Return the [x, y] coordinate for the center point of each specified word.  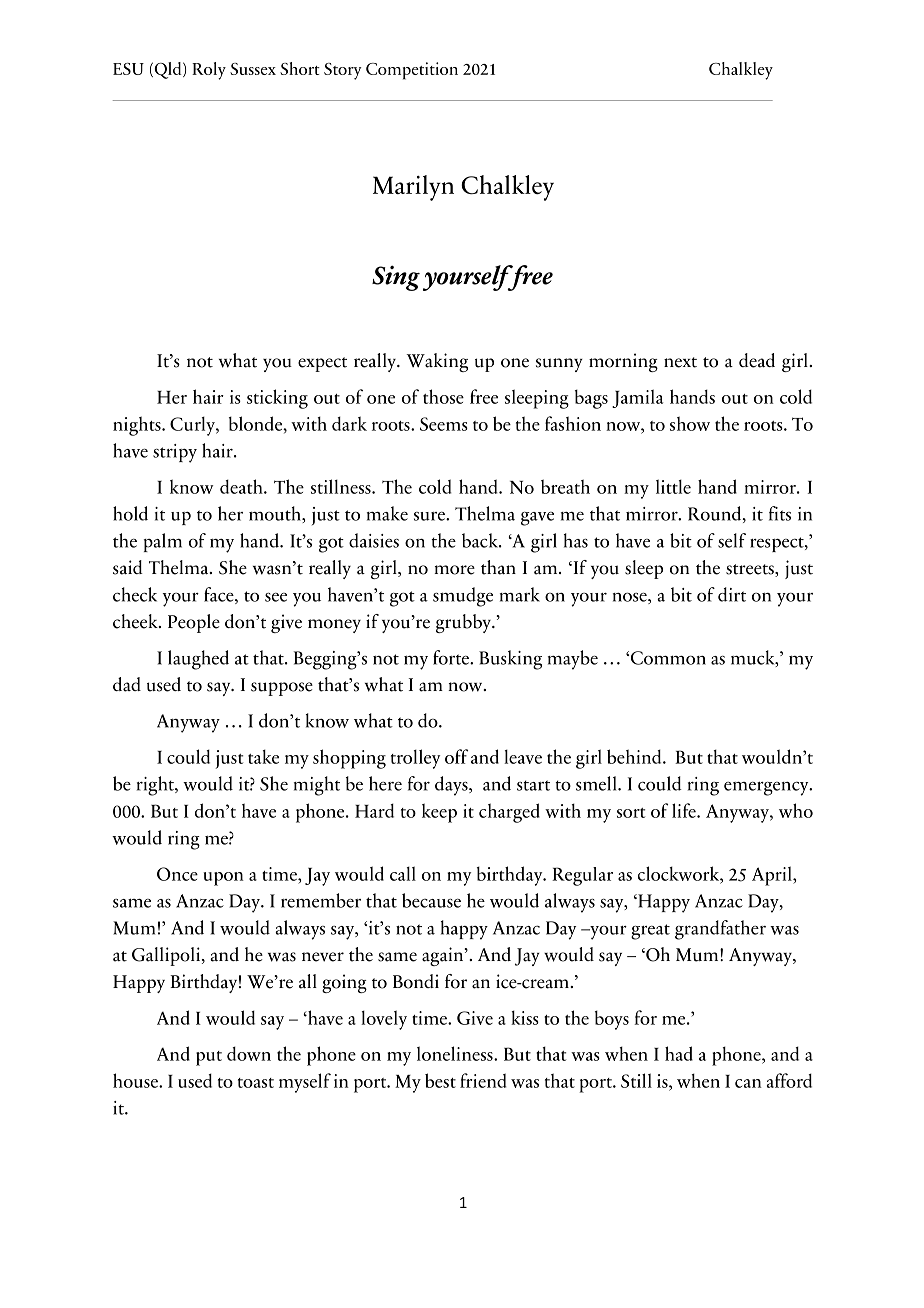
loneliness [456, 1053]
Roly [209, 71]
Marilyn [413, 188]
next [680, 362]
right [156, 786]
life [685, 810]
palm [163, 542]
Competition [412, 71]
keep [439, 813]
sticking [277, 399]
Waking [437, 362]
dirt [732, 594]
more [454, 570]
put [209, 1058]
